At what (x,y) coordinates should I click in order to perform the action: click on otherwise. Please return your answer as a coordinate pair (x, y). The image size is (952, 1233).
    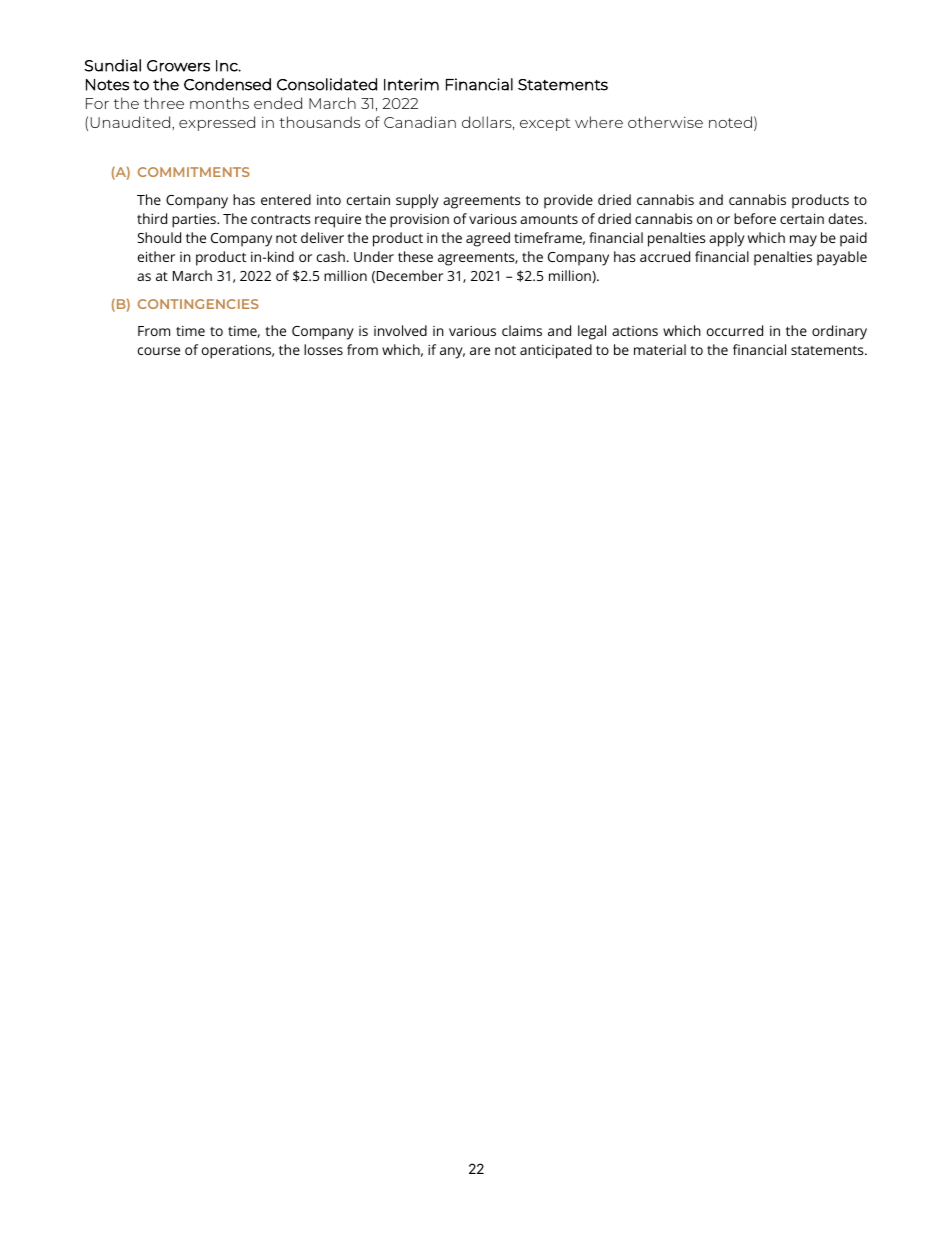
    Looking at the image, I should click on (665, 122).
